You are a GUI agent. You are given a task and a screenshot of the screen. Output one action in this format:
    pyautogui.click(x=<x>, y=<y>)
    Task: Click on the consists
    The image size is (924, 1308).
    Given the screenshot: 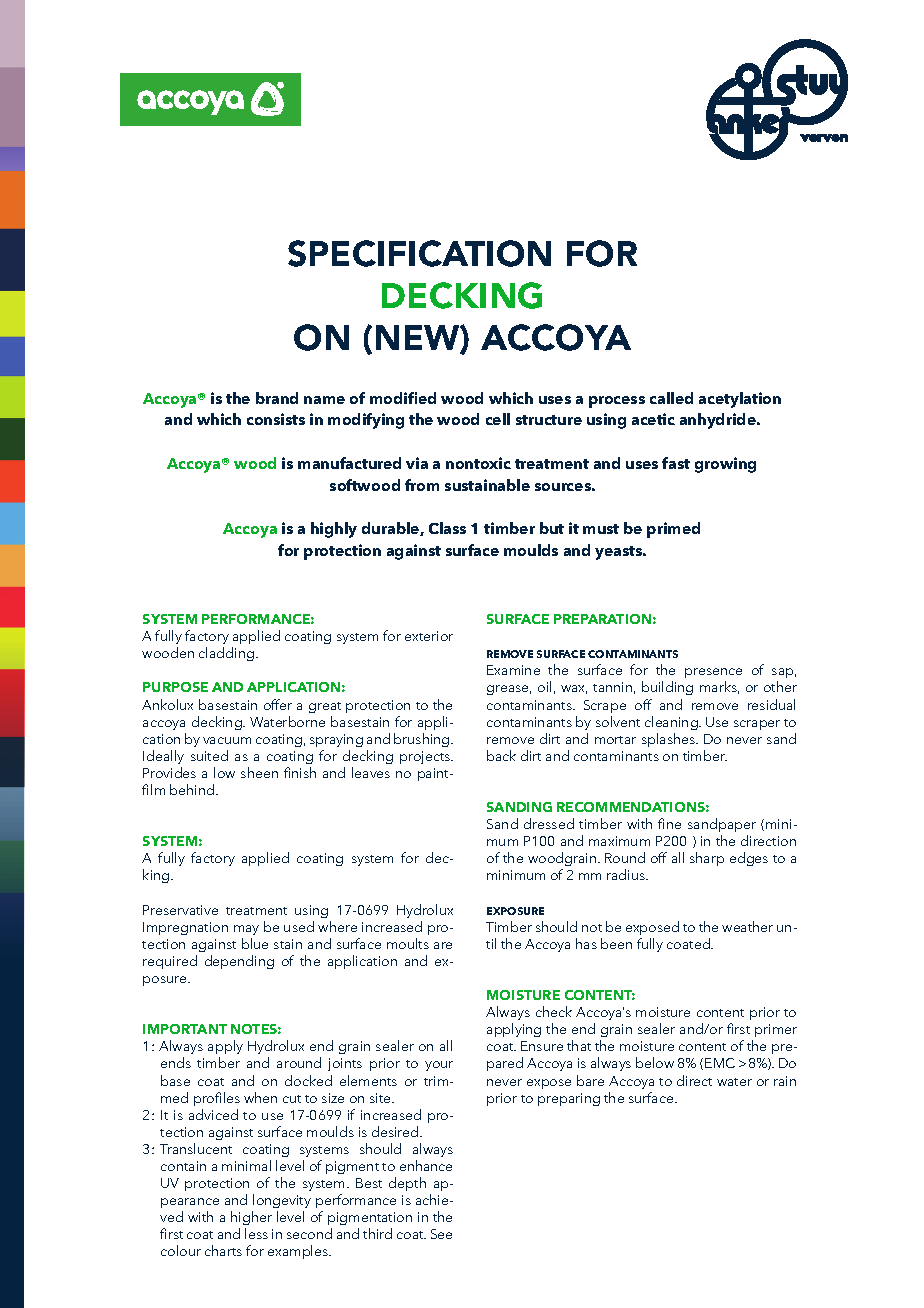 What is the action you would take?
    pyautogui.click(x=276, y=419)
